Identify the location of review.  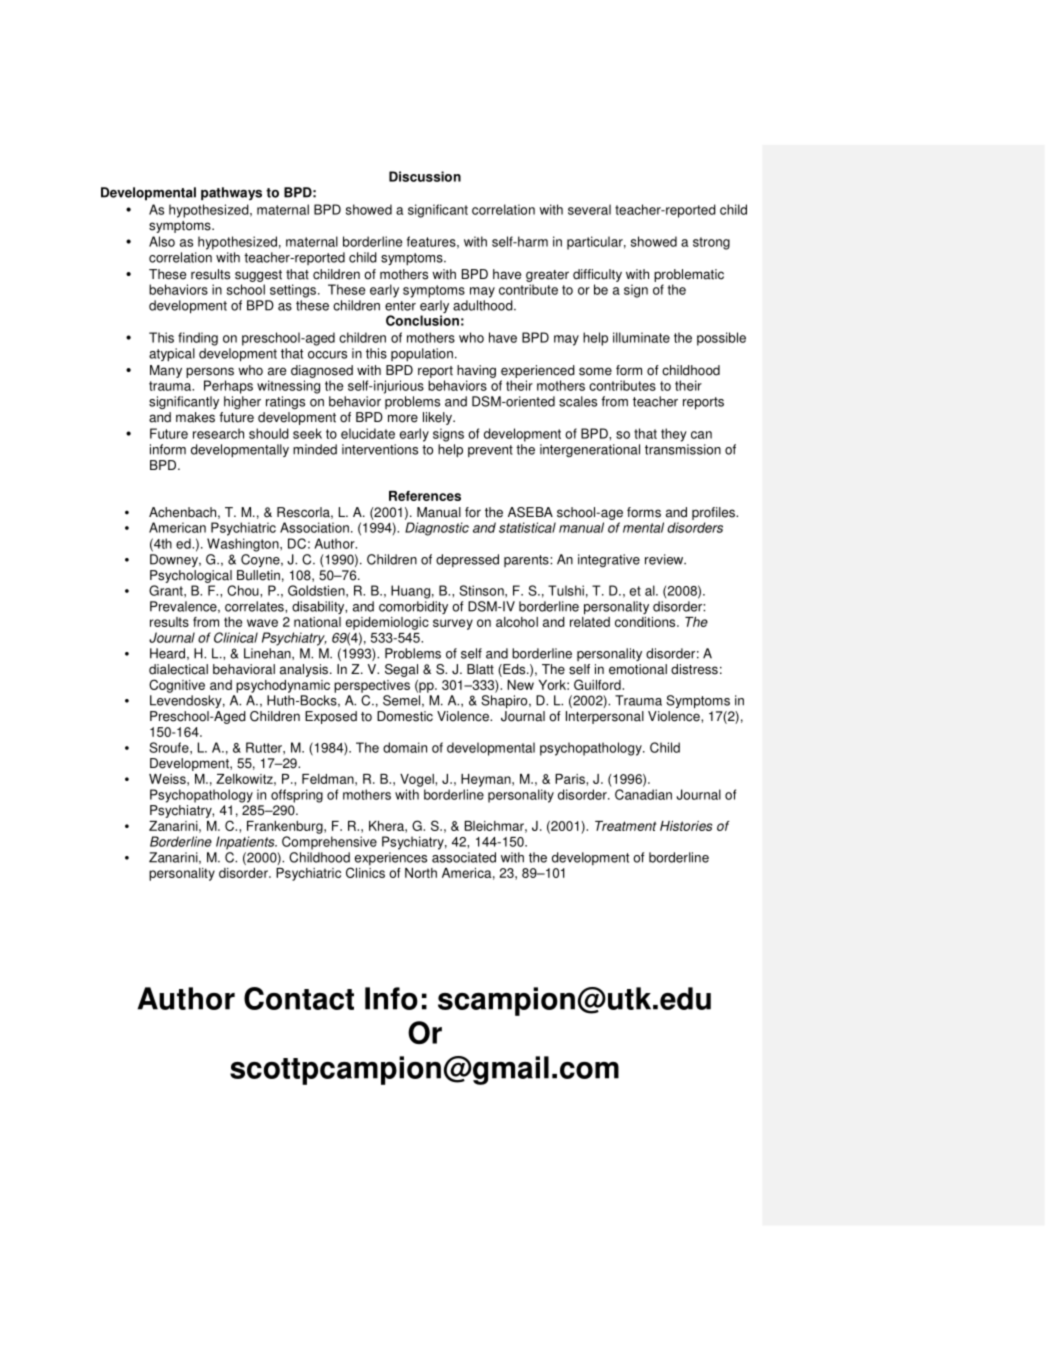
(665, 559).
